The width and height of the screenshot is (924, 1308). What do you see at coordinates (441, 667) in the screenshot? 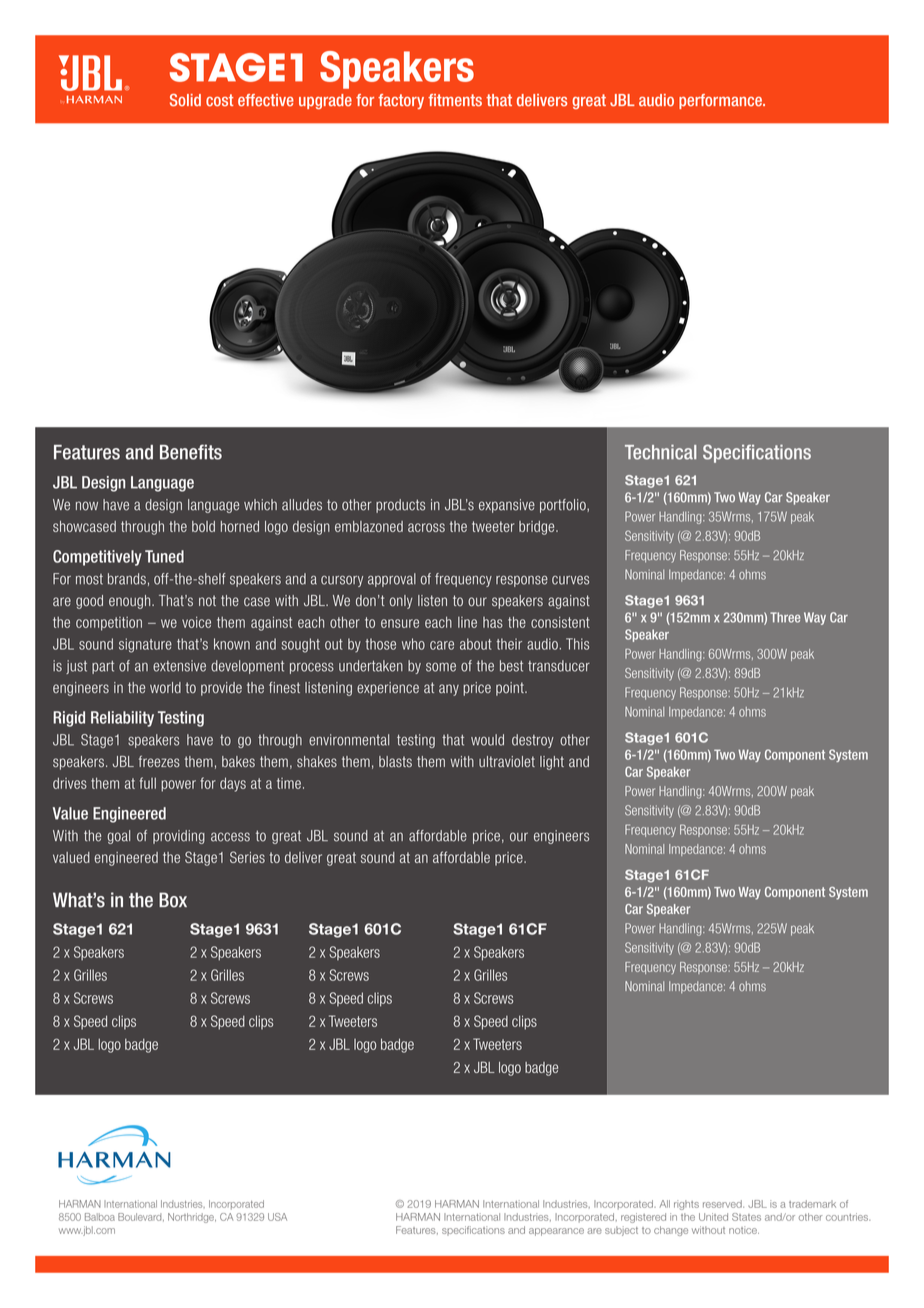
I see `some` at bounding box center [441, 667].
